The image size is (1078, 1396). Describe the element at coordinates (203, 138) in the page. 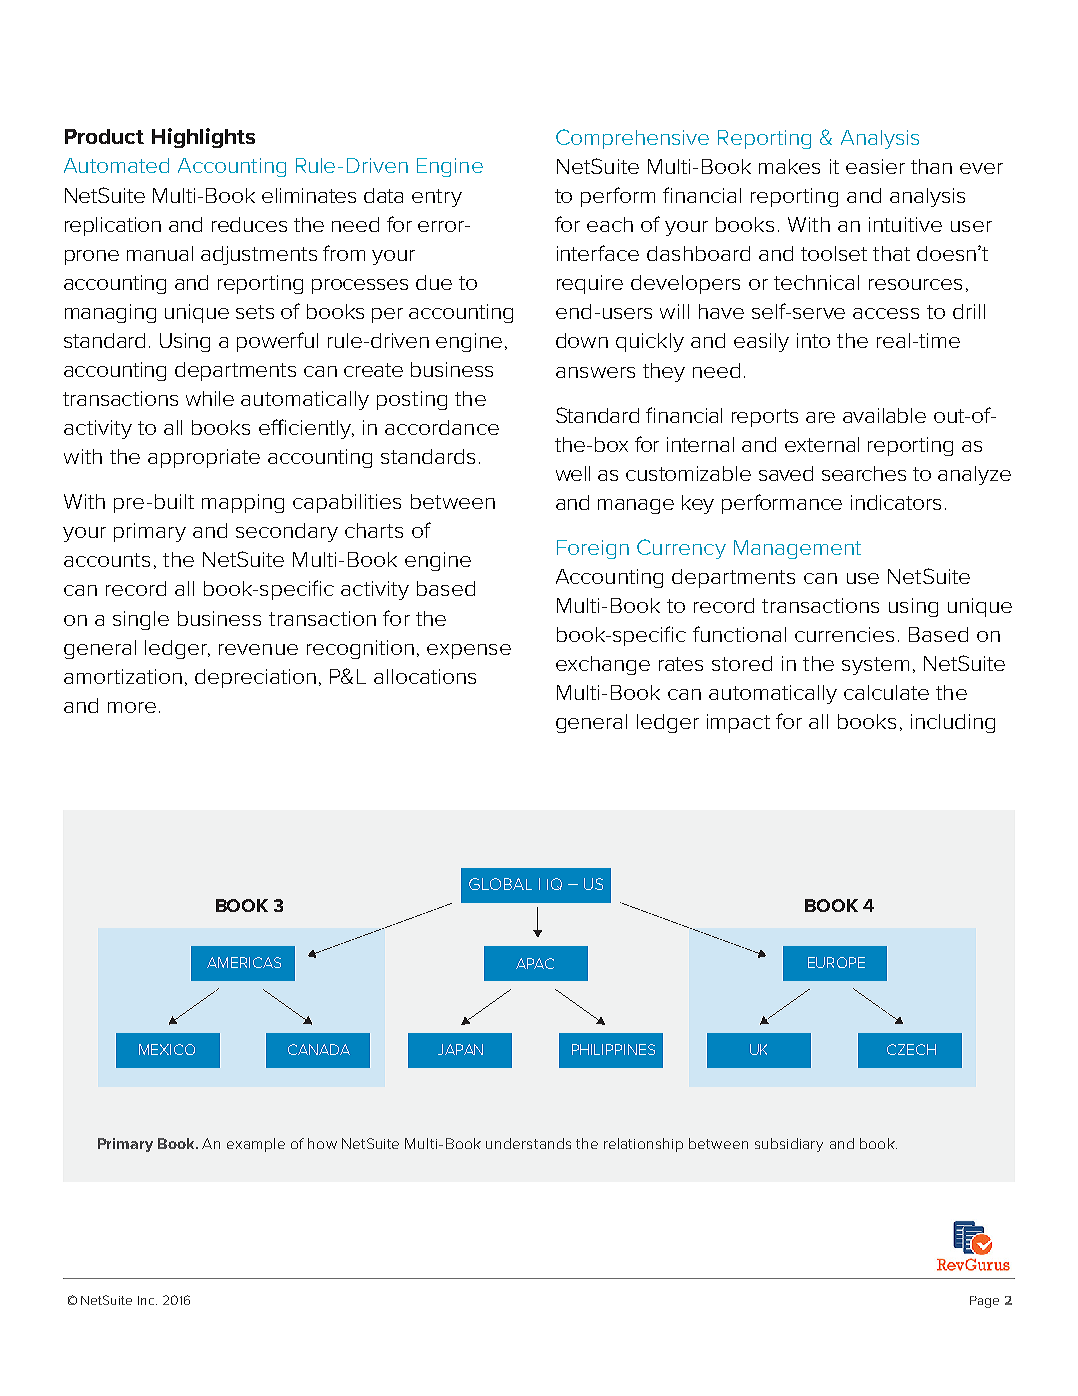

I see `Highlights` at that location.
